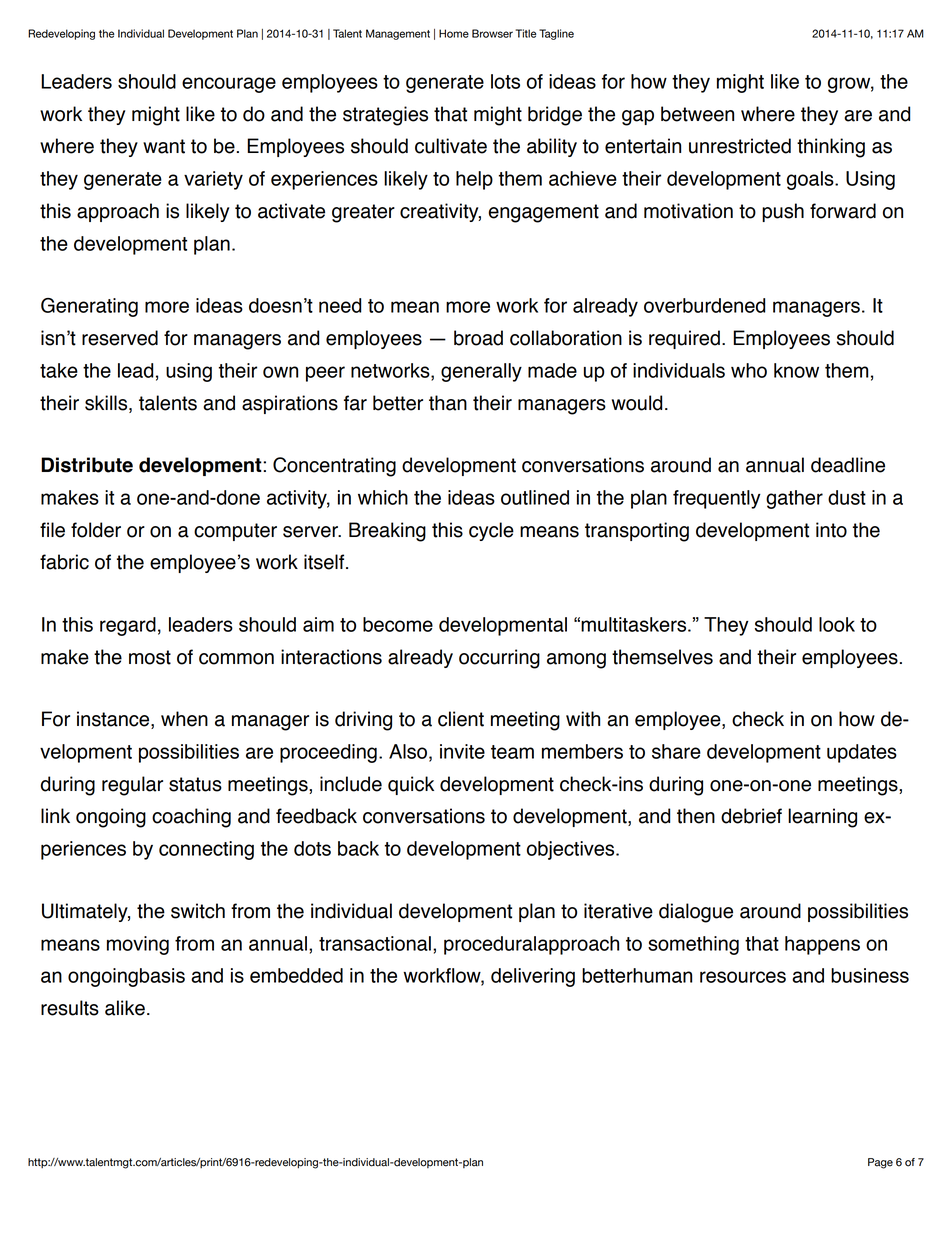 The height and width of the image is (1233, 952). What do you see at coordinates (697, 114) in the image?
I see `between` at bounding box center [697, 114].
